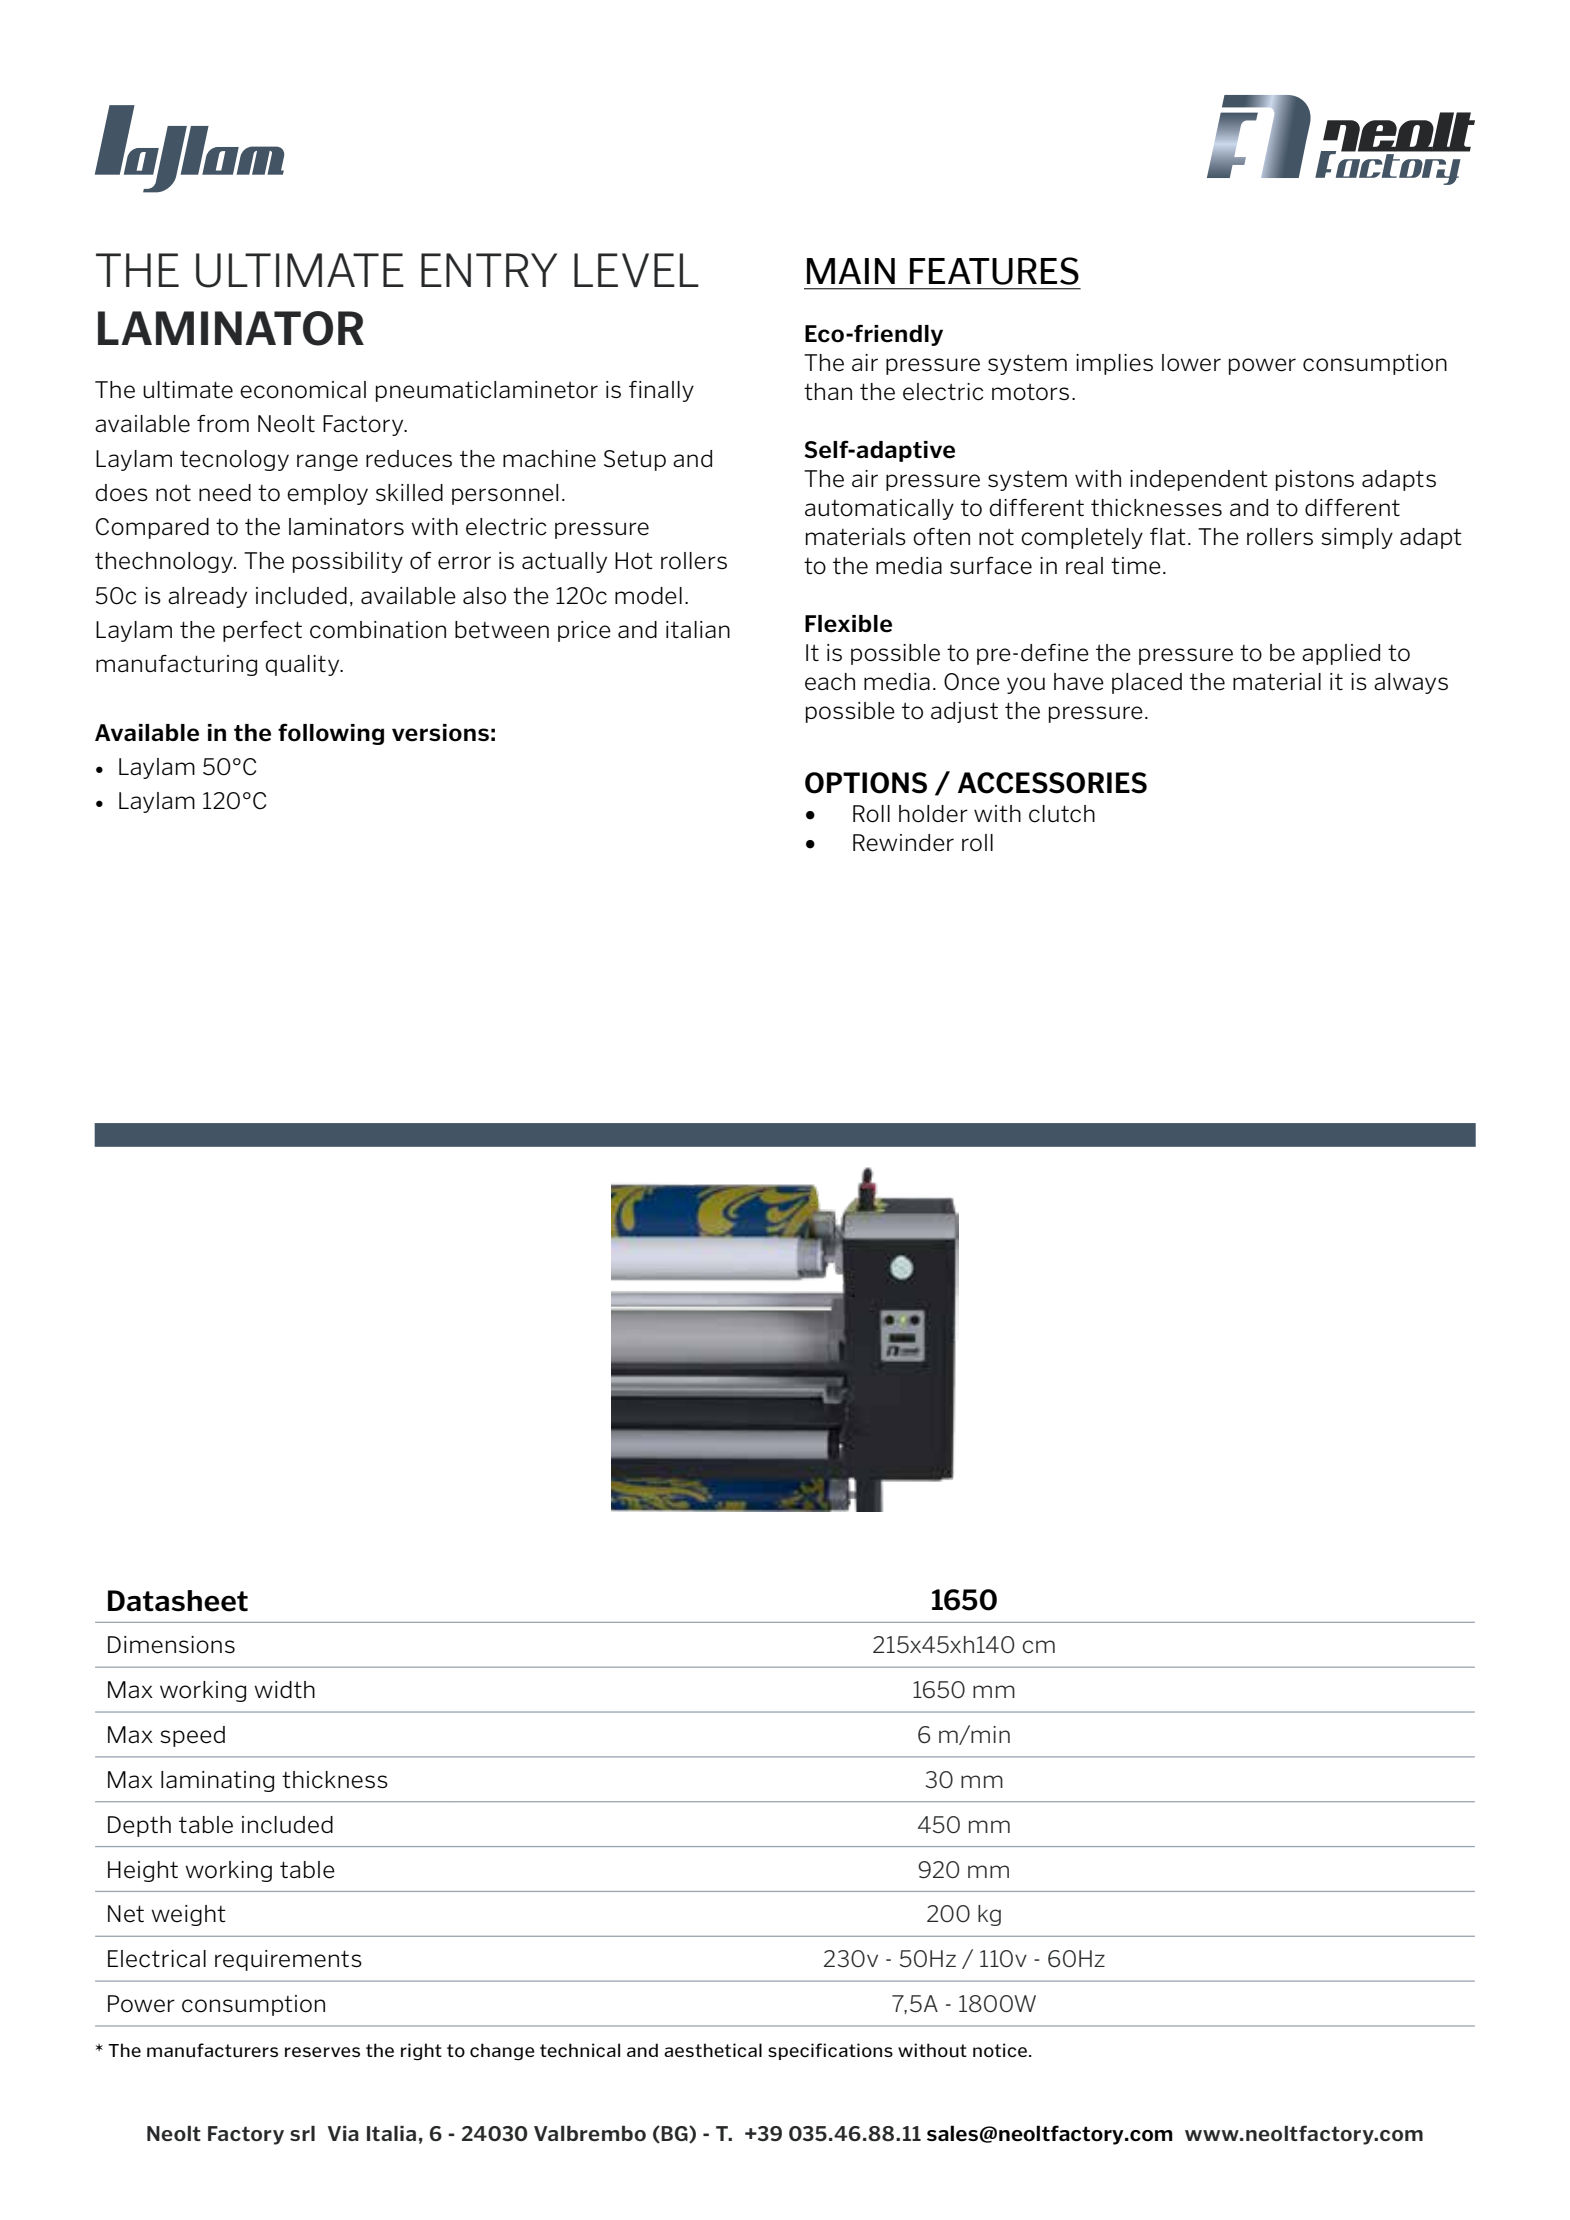 The height and width of the document is (2220, 1570). I want to click on than, so click(828, 391).
